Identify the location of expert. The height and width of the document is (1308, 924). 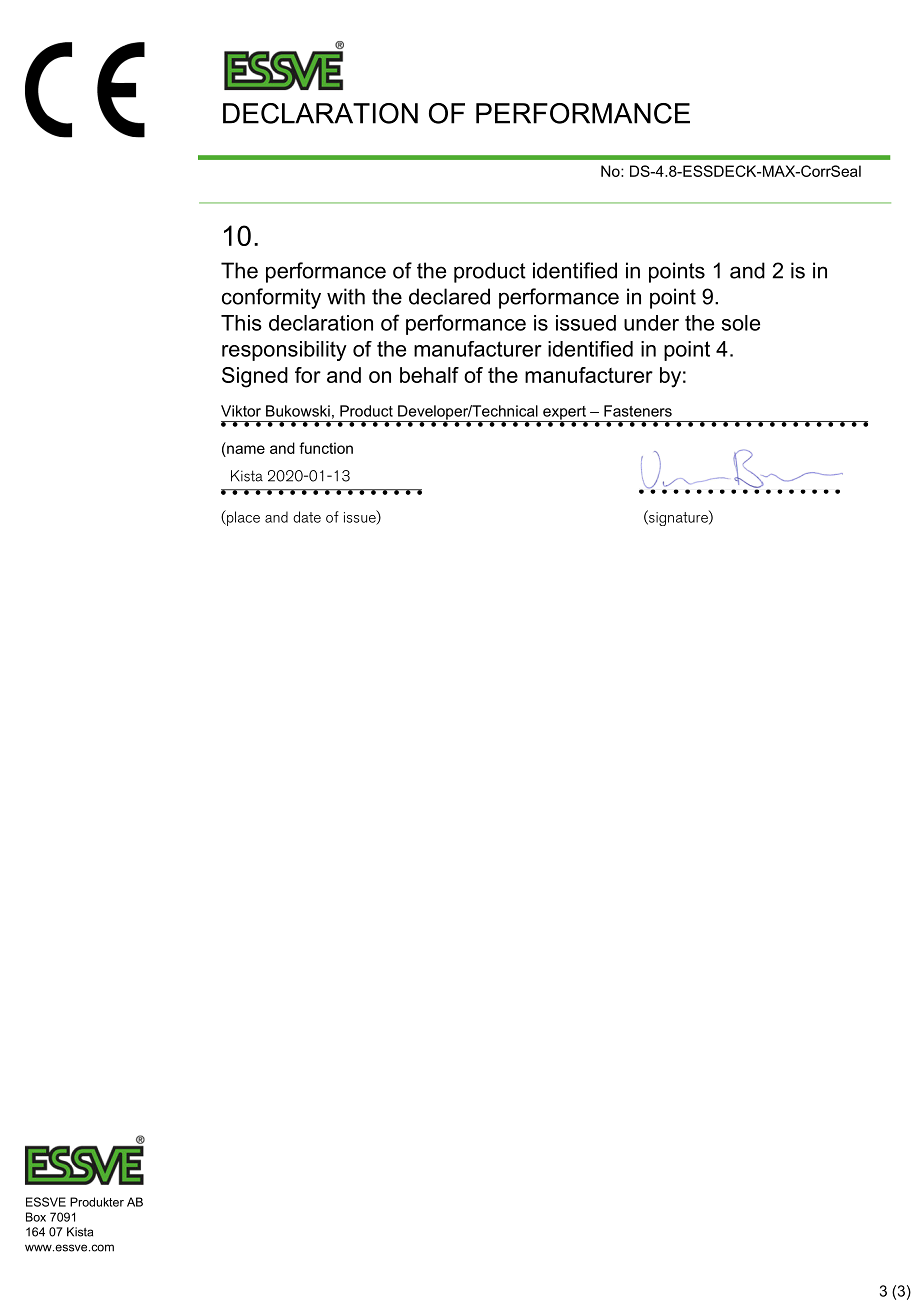
(564, 414).
